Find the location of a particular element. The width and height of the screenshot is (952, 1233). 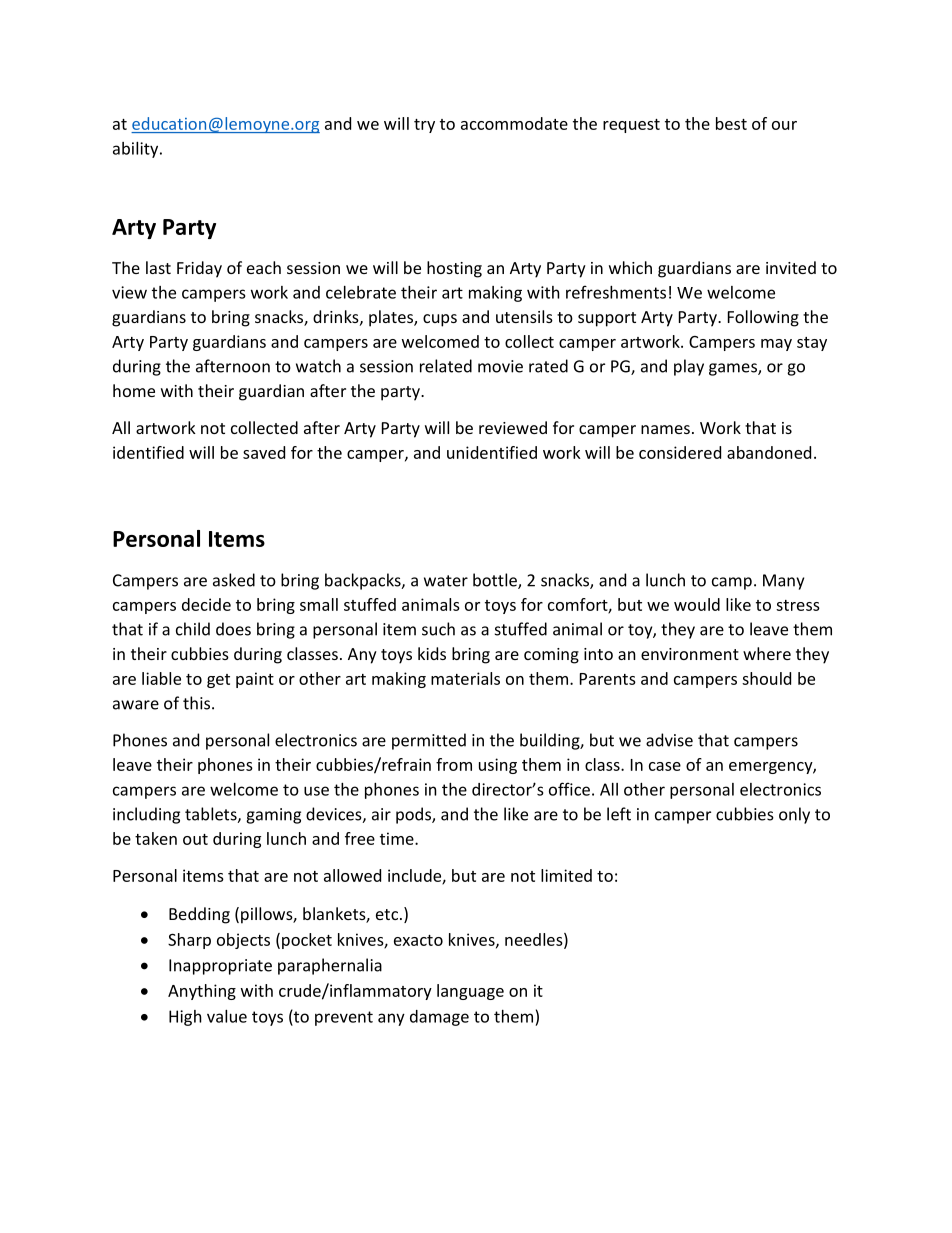

ability is located at coordinates (137, 150).
